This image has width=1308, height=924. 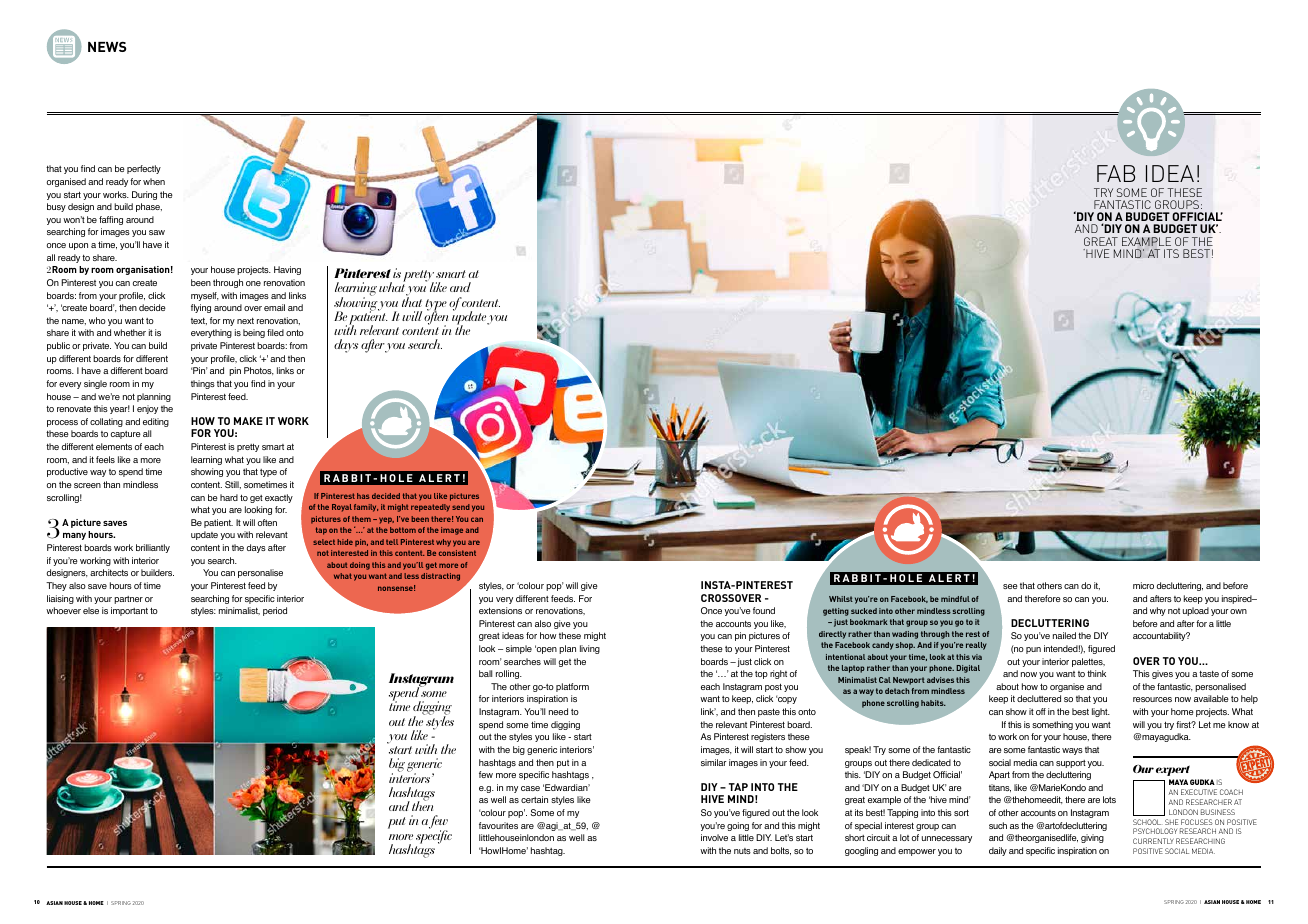 I want to click on architects, so click(x=109, y=572).
